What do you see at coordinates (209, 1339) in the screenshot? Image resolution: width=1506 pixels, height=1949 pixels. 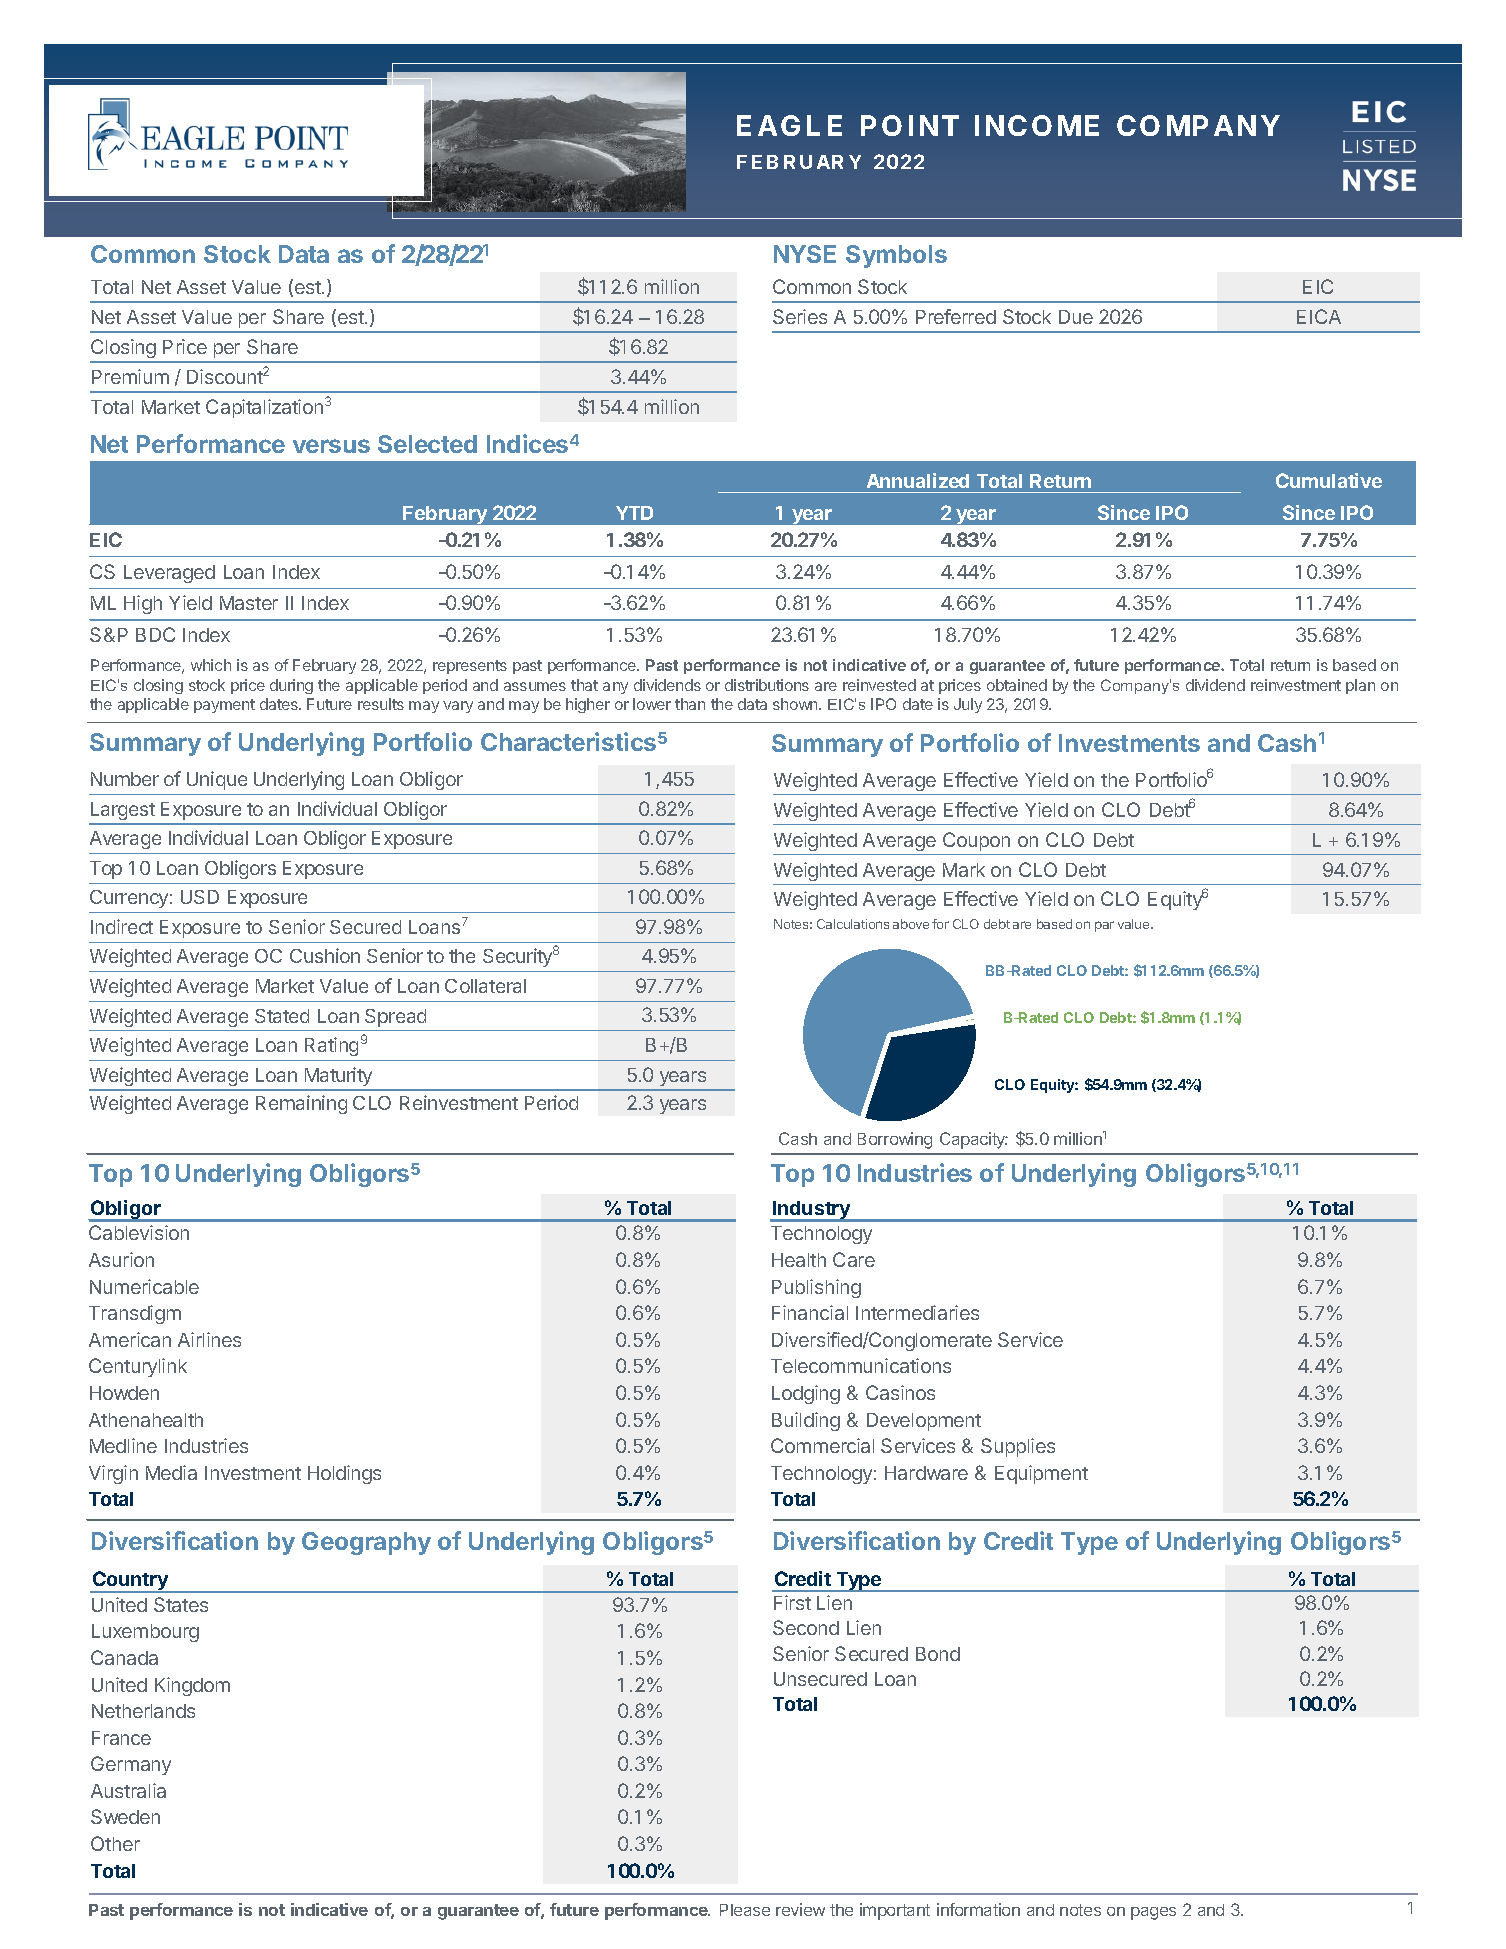 I see `Airlines` at bounding box center [209, 1339].
